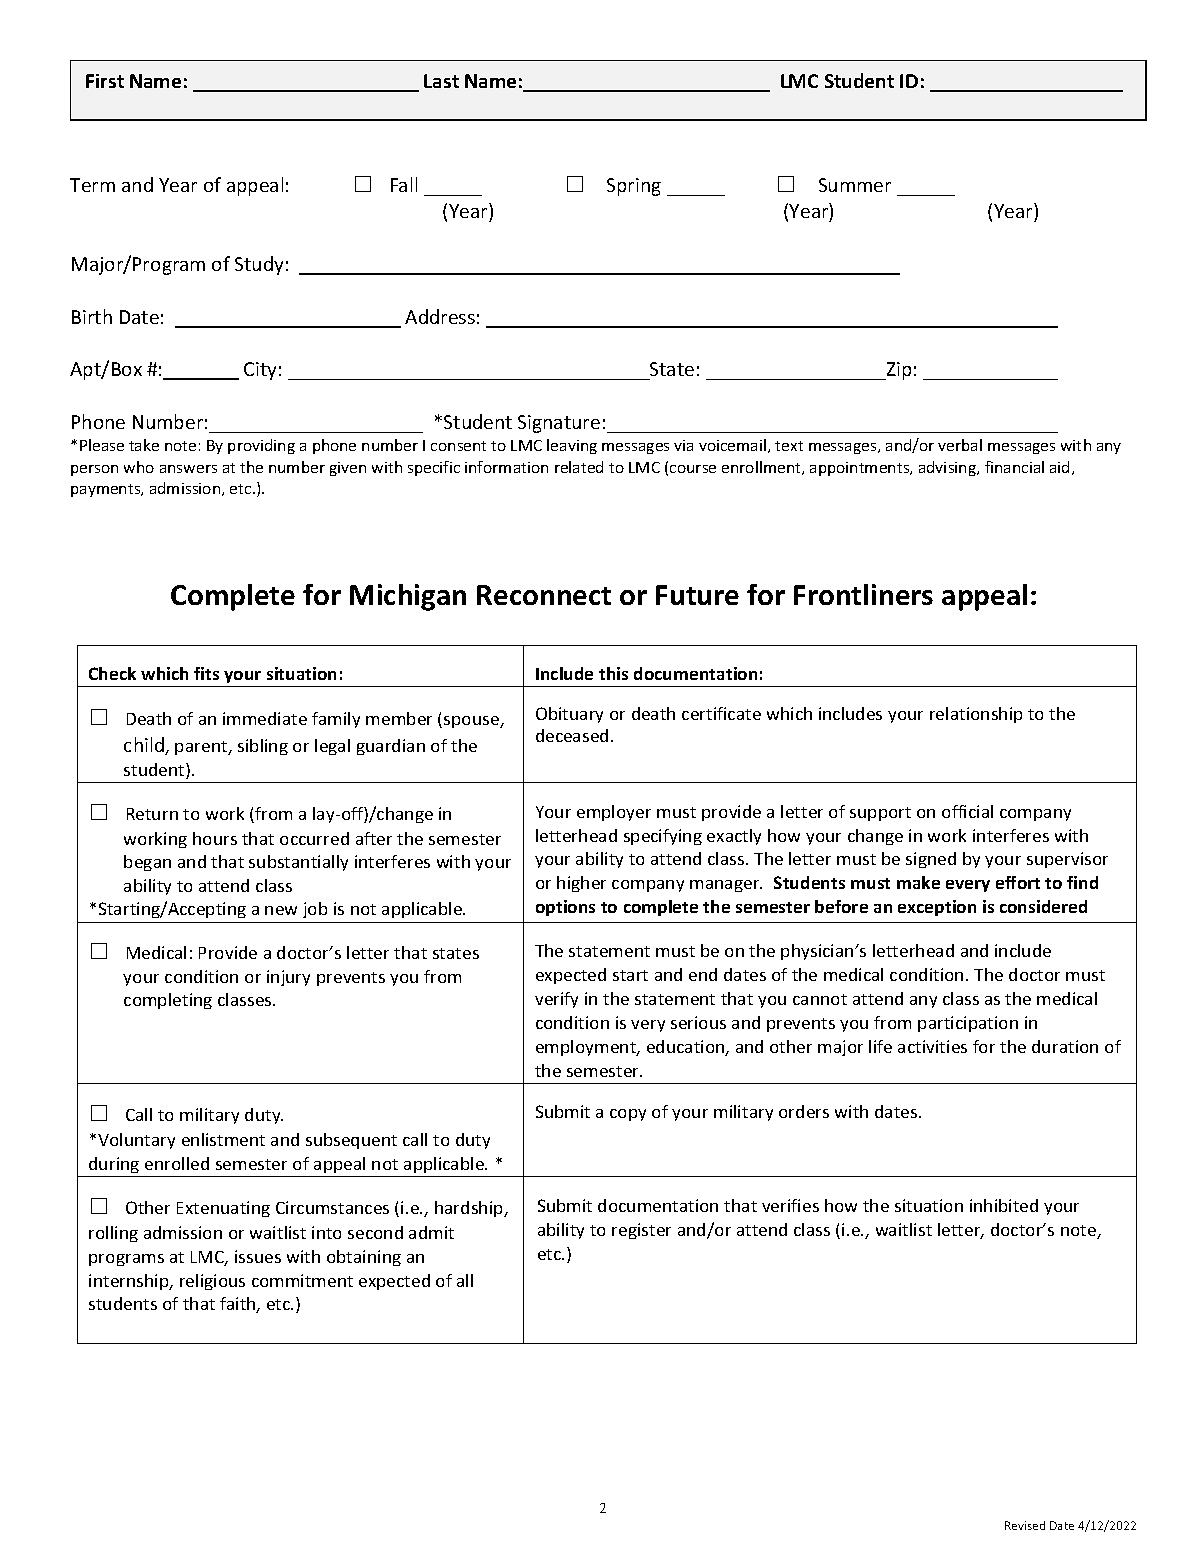  I want to click on related, so click(579, 467).
